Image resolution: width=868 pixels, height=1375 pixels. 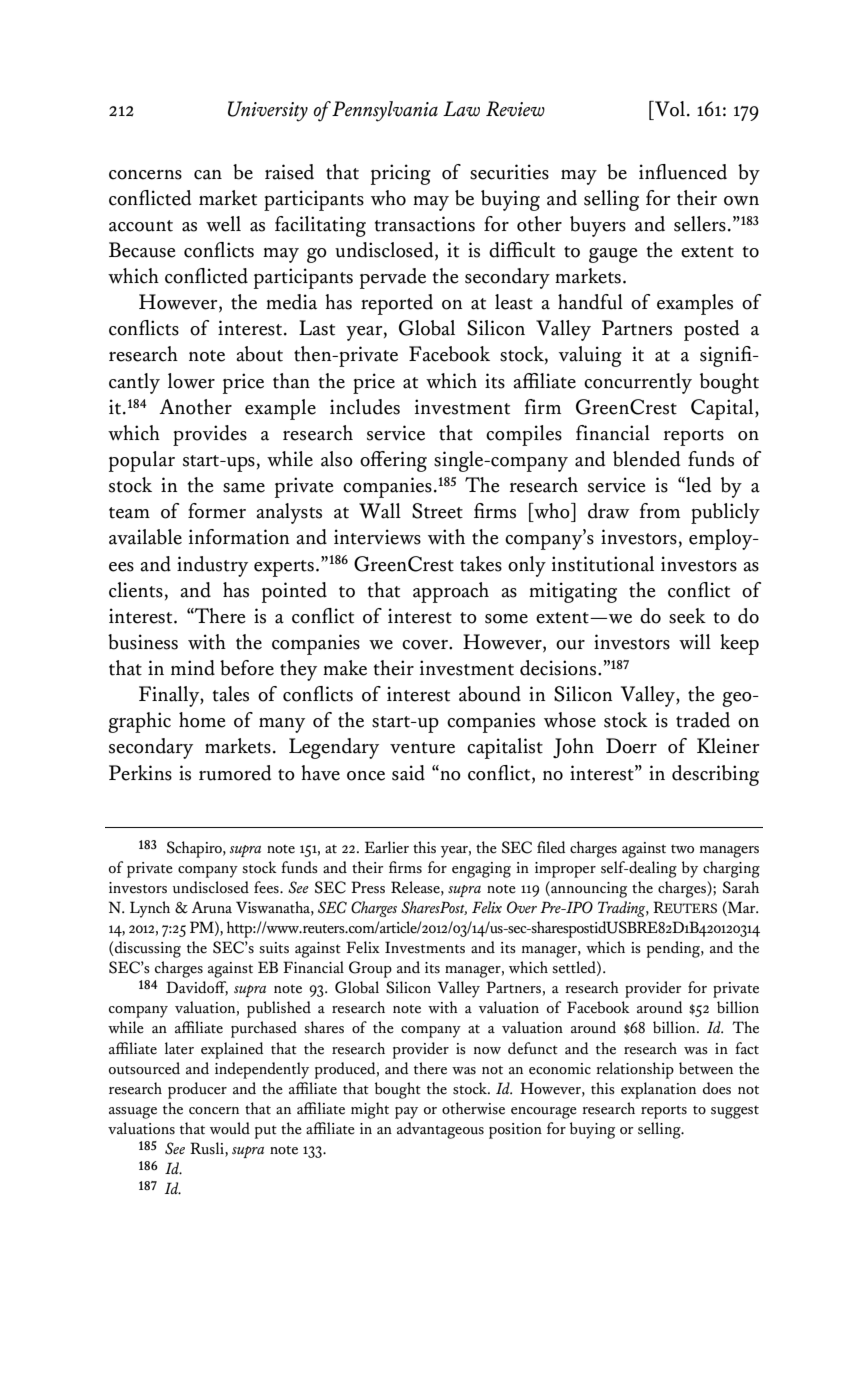 I want to click on producer, so click(x=197, y=1090).
